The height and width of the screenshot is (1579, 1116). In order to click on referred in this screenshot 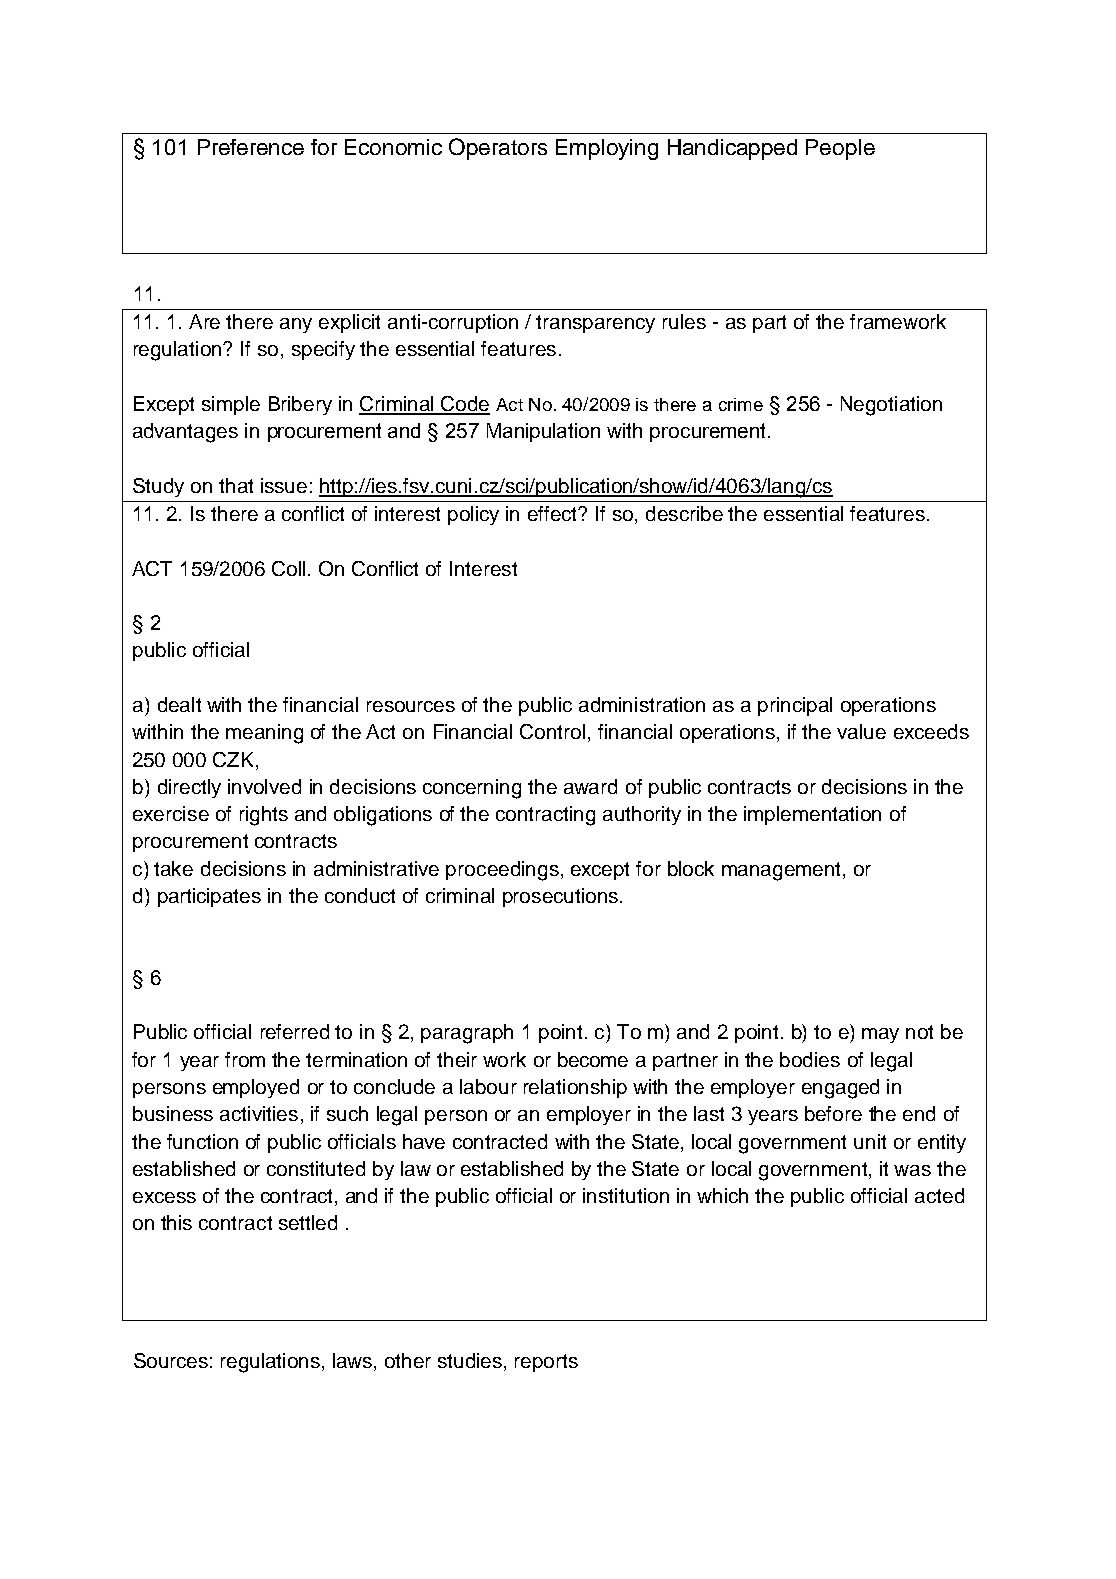, I will do `click(295, 1031)`.
